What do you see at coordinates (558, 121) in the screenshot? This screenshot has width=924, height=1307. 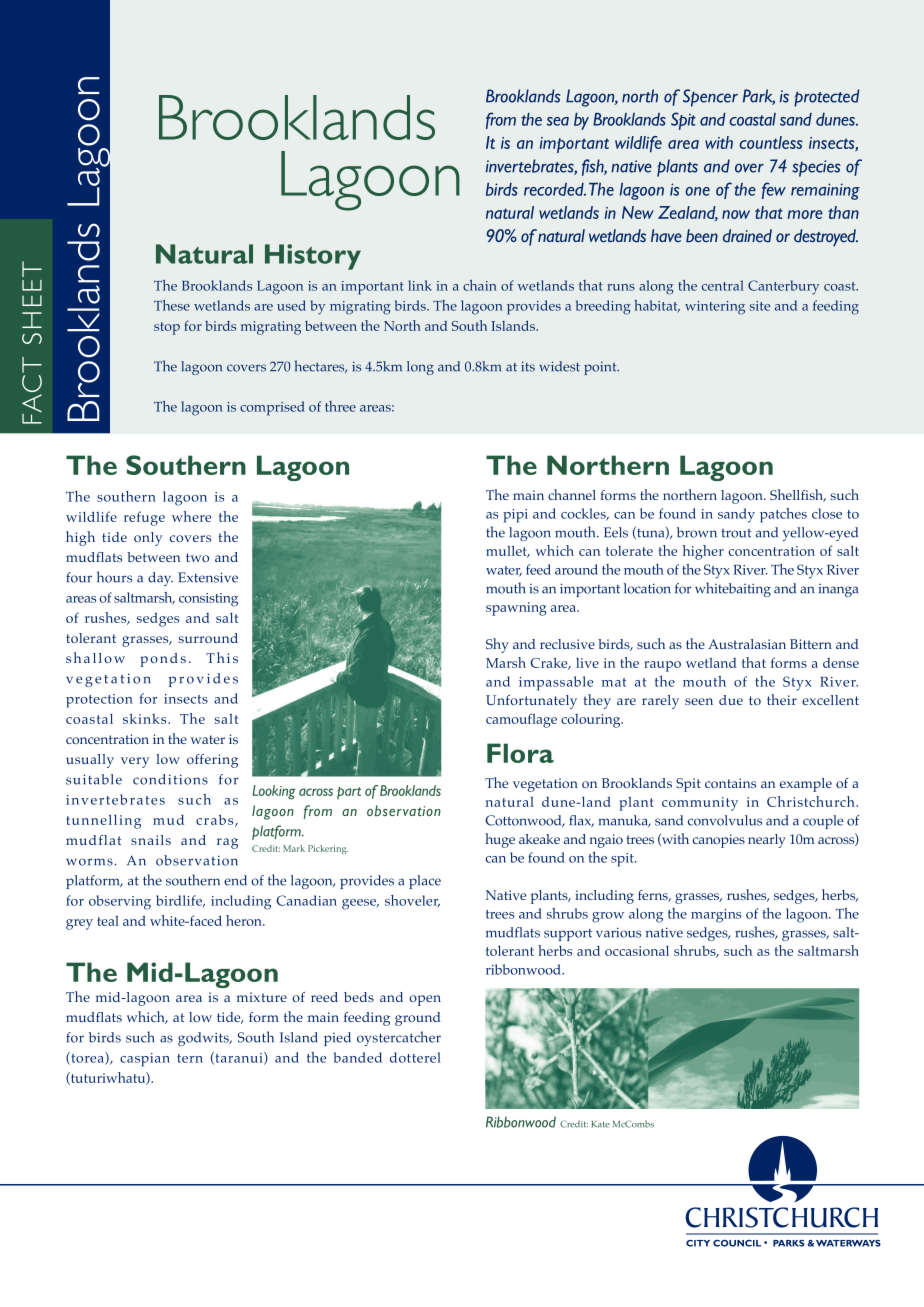 I see `sea` at bounding box center [558, 121].
